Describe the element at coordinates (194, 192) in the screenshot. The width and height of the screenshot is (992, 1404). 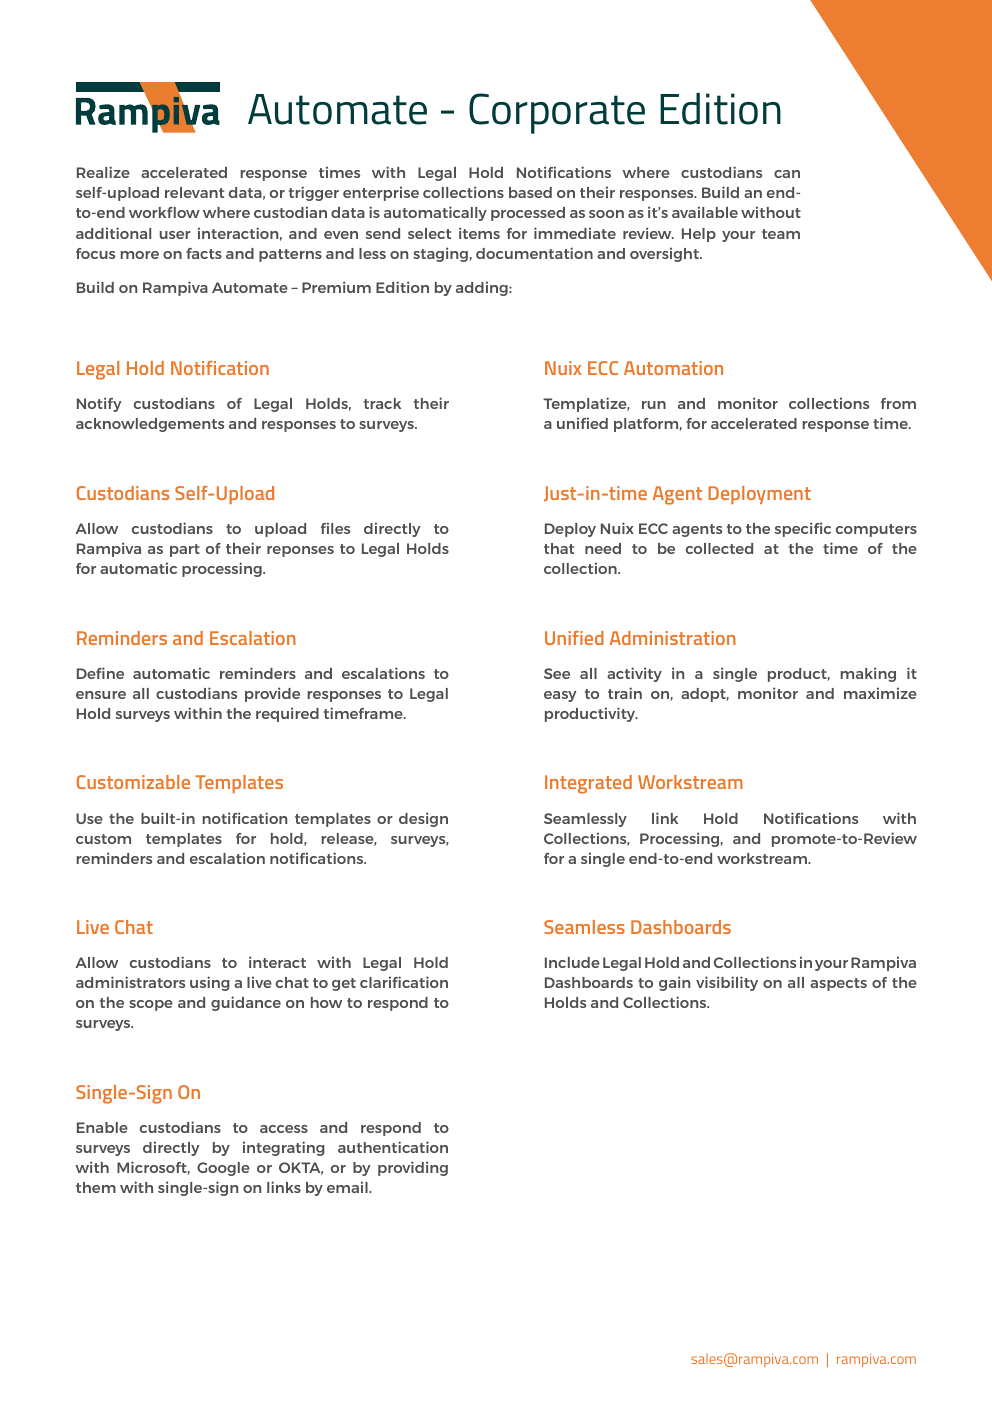
I see `relevant` at that location.
